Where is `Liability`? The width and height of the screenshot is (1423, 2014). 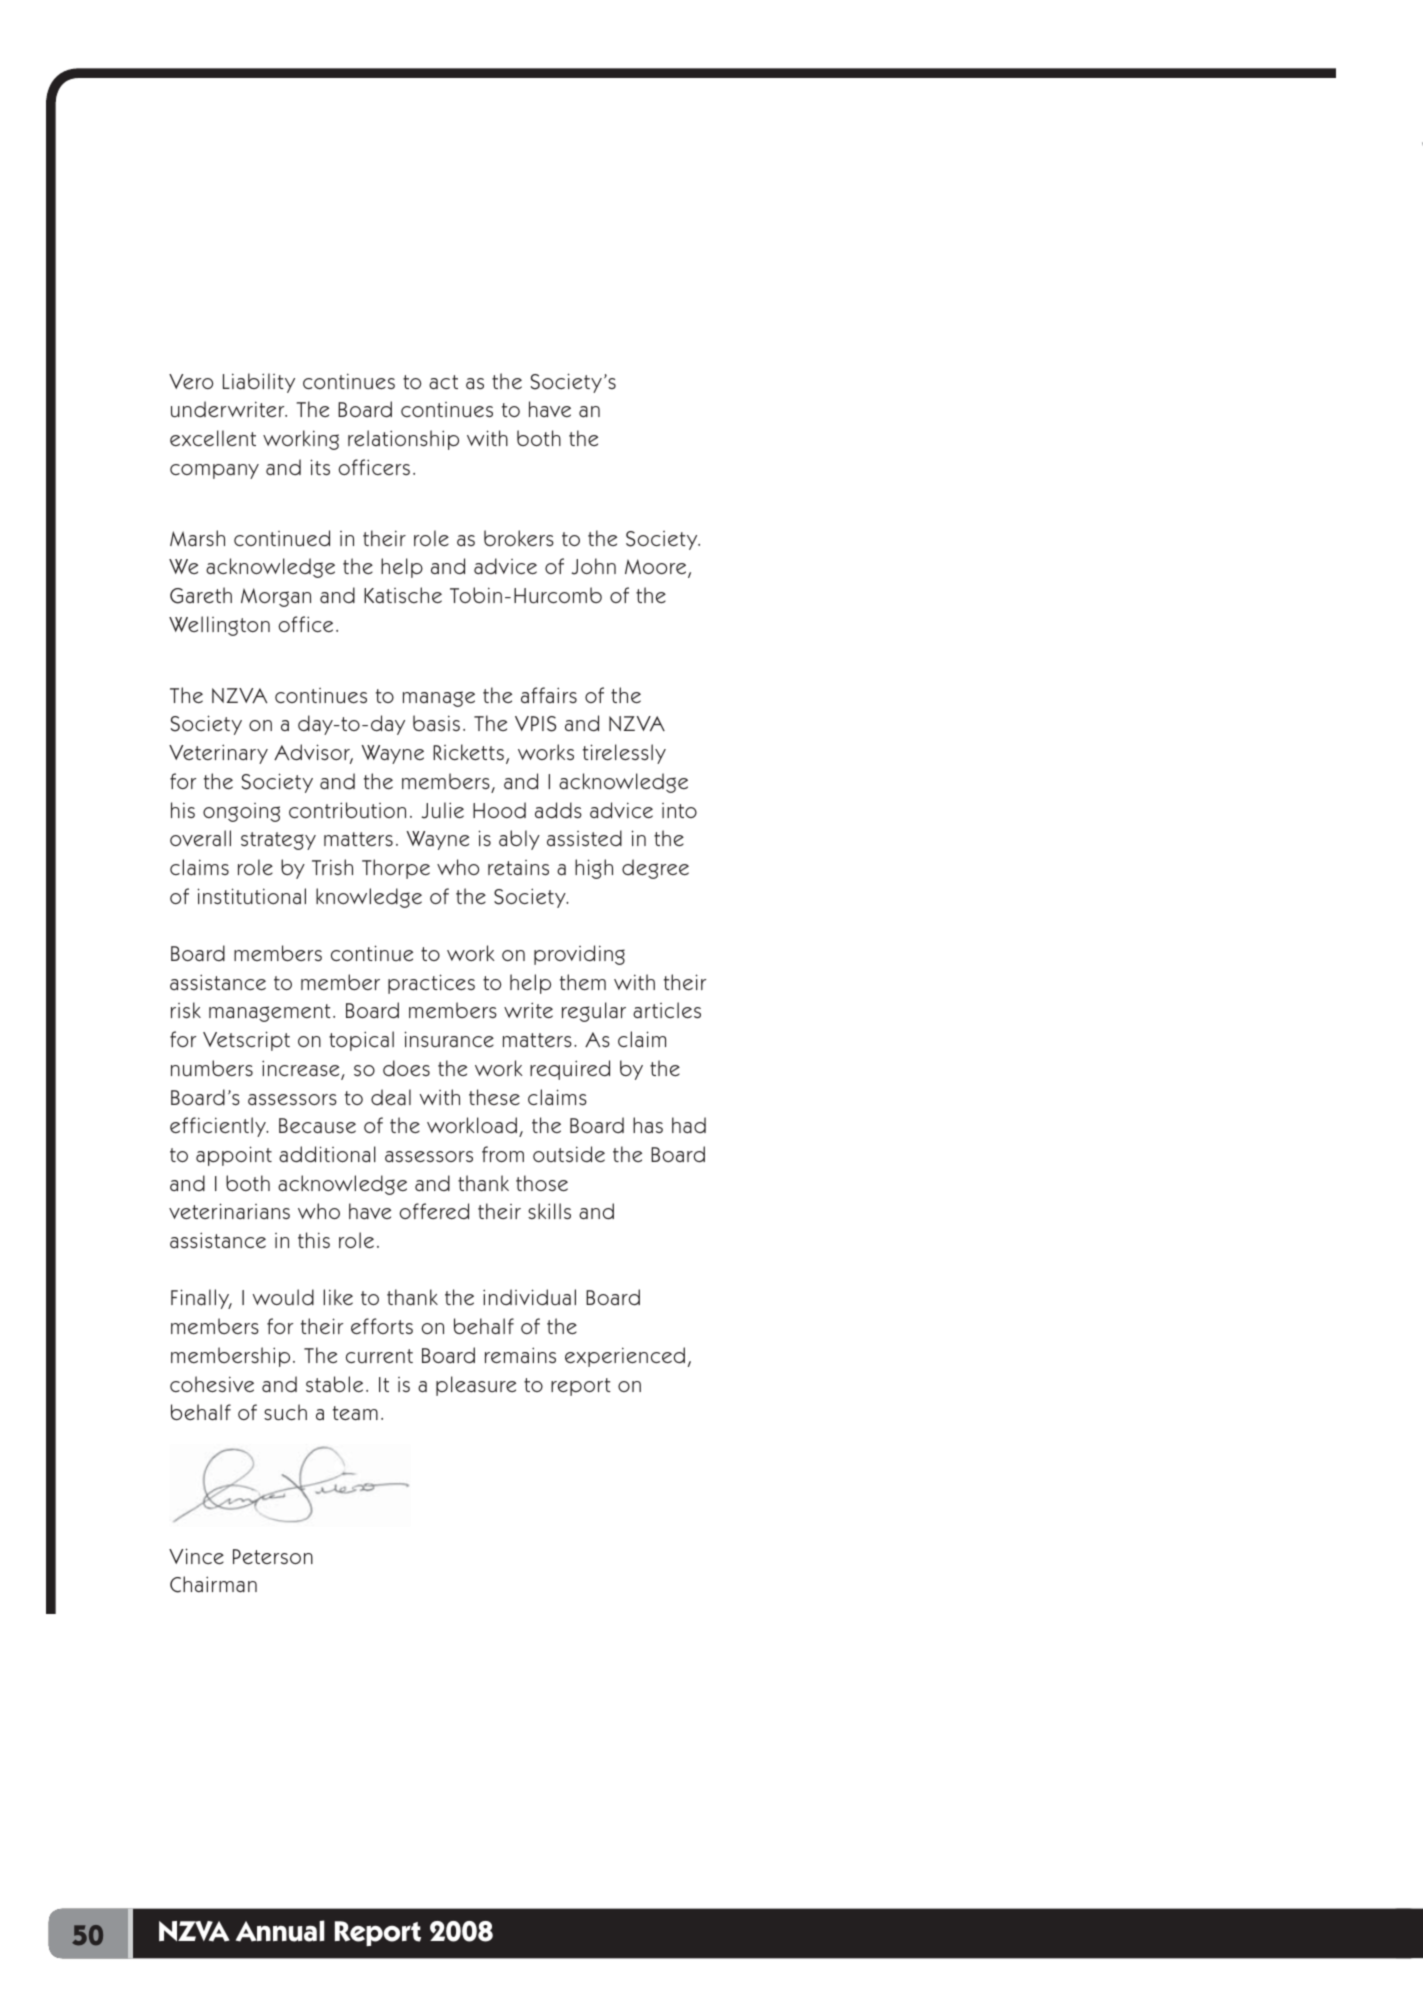 Liability is located at coordinates (259, 383).
